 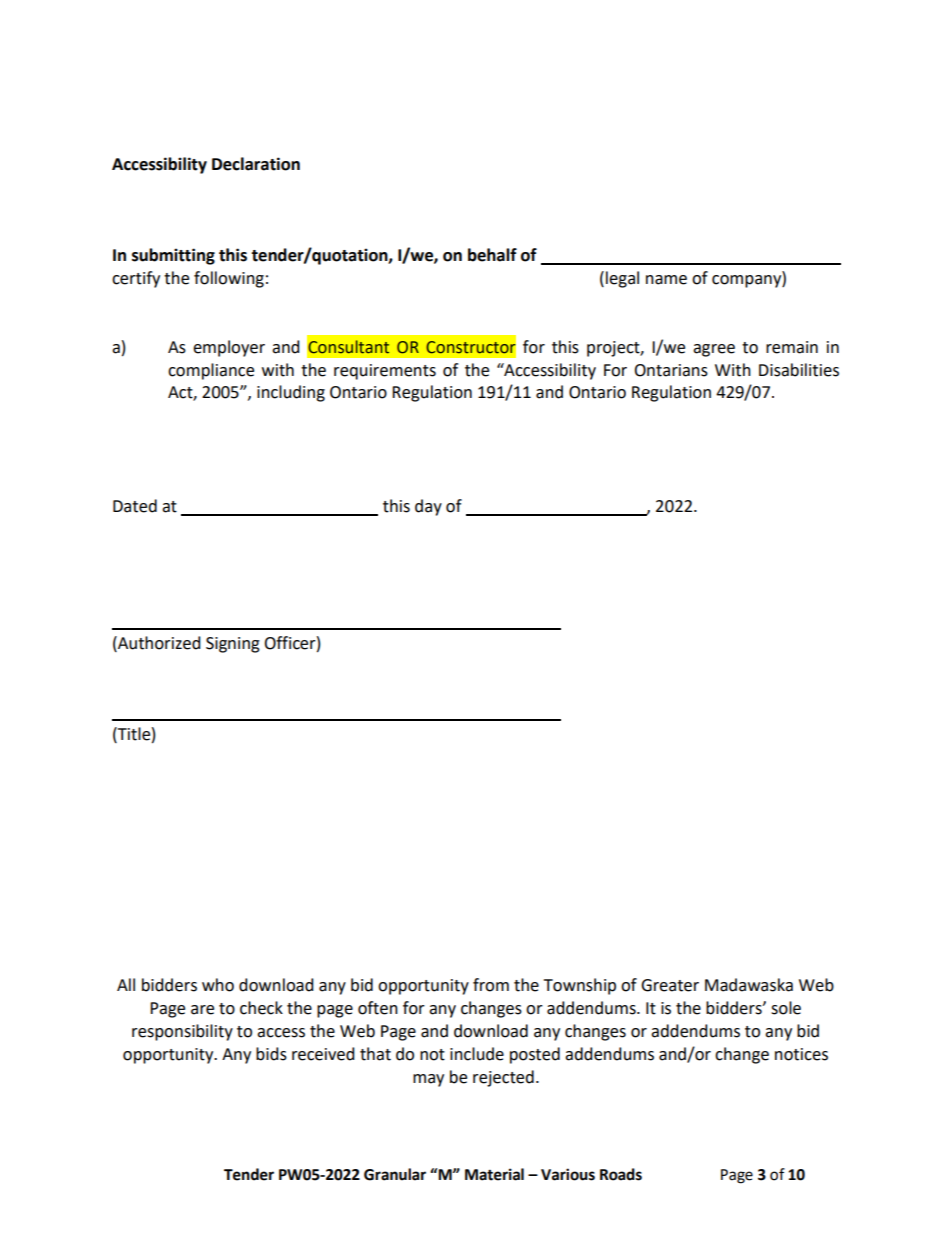 What do you see at coordinates (491, 985) in the page?
I see `from` at bounding box center [491, 985].
